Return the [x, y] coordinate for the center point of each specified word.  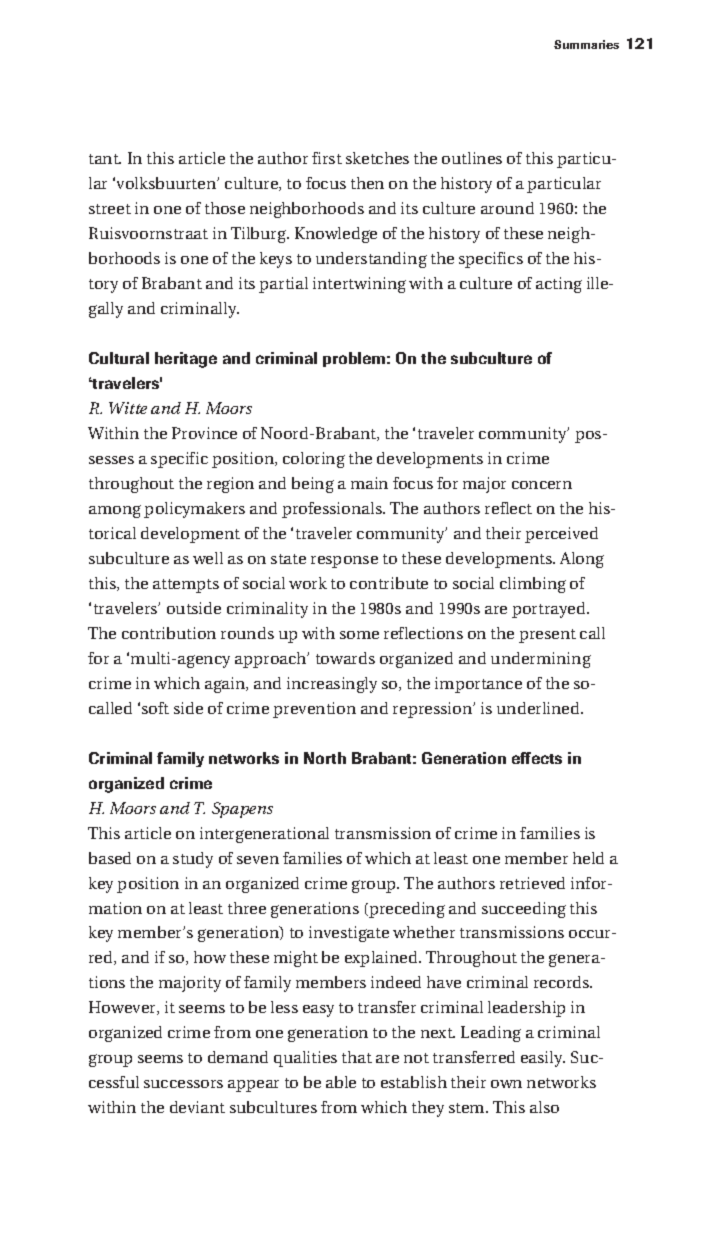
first [327, 158]
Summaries [586, 44]
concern [542, 485]
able [341, 1082]
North [325, 758]
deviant [197, 1107]
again [226, 685]
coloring [314, 460]
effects [537, 758]
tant [105, 159]
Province [204, 433]
